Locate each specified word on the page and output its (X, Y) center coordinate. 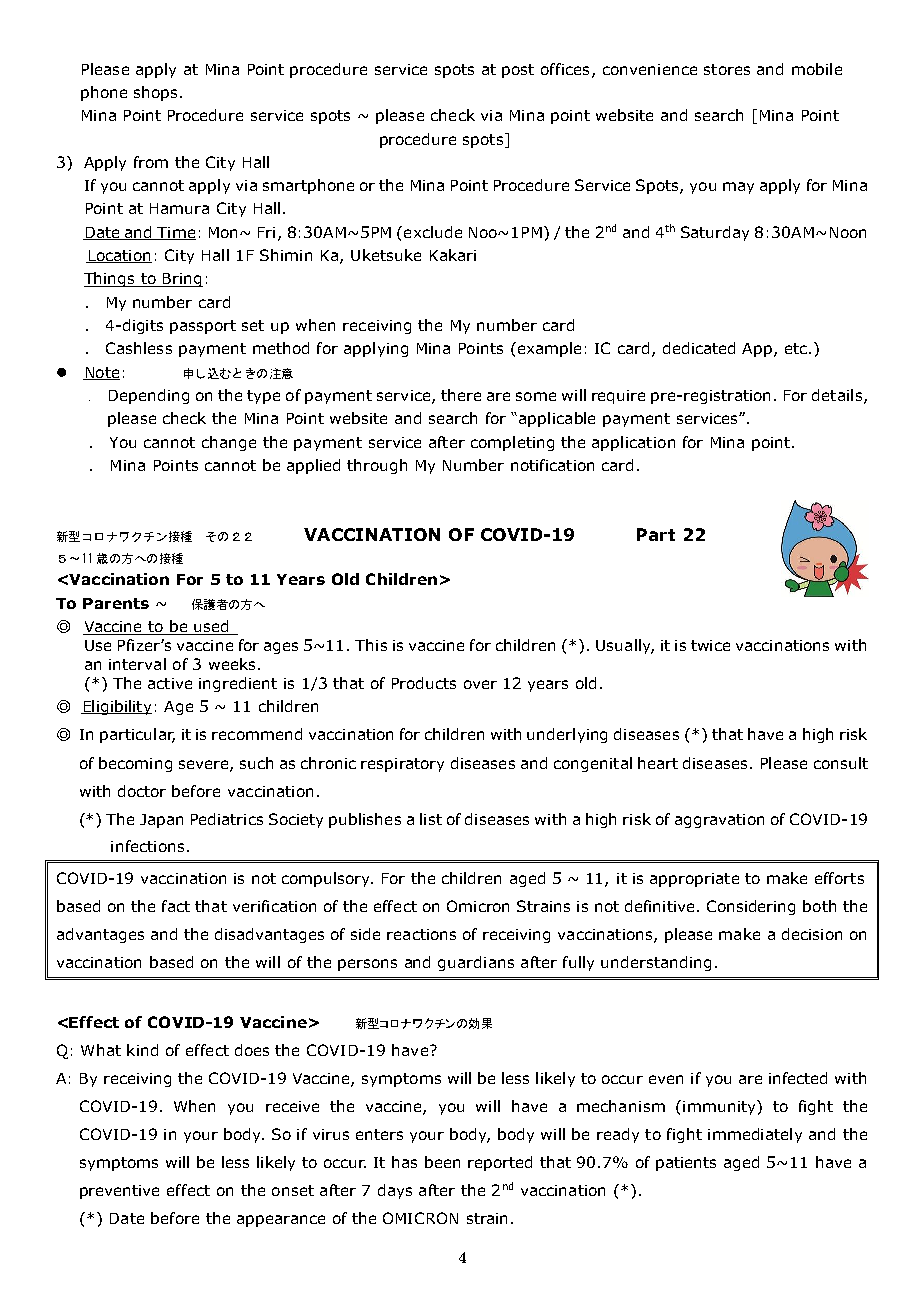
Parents (116, 603)
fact (176, 906)
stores (727, 69)
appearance (281, 1221)
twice (710, 645)
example (548, 349)
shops (155, 93)
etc (797, 348)
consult (841, 763)
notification (552, 465)
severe (205, 765)
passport (203, 327)
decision (812, 934)
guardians (476, 963)
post (518, 71)
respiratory (402, 765)
